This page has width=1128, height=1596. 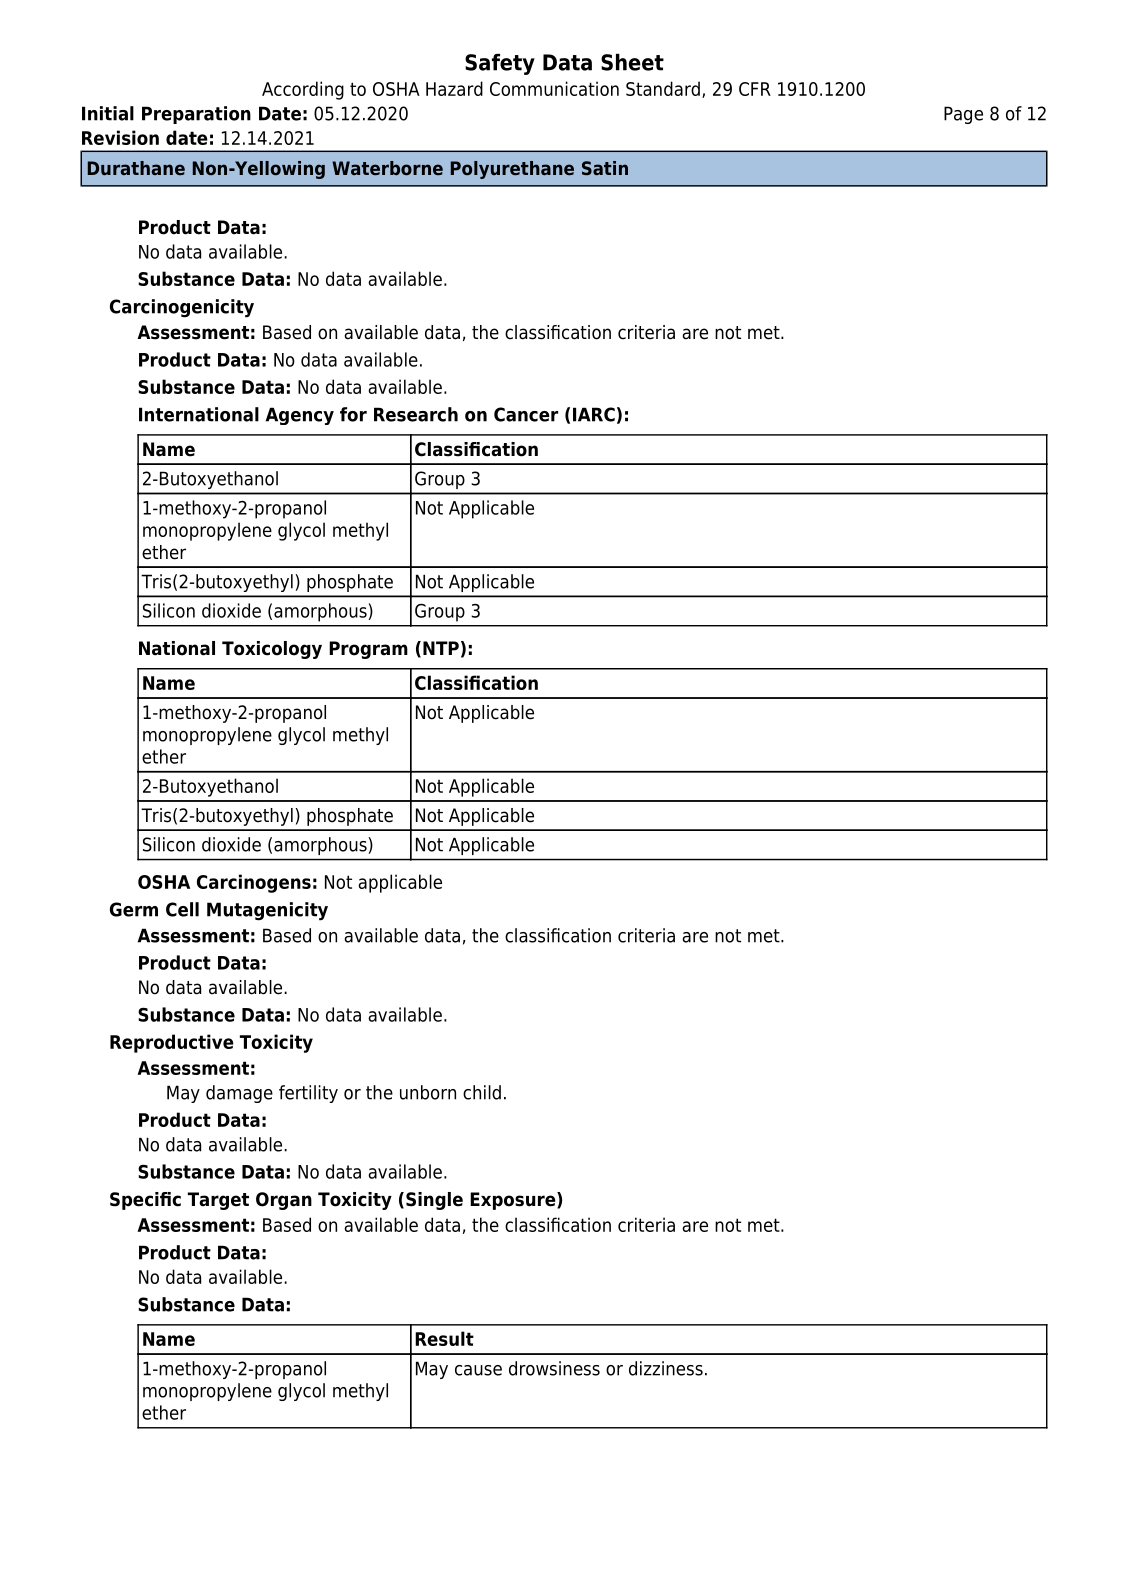 I want to click on Program, so click(x=368, y=650).
